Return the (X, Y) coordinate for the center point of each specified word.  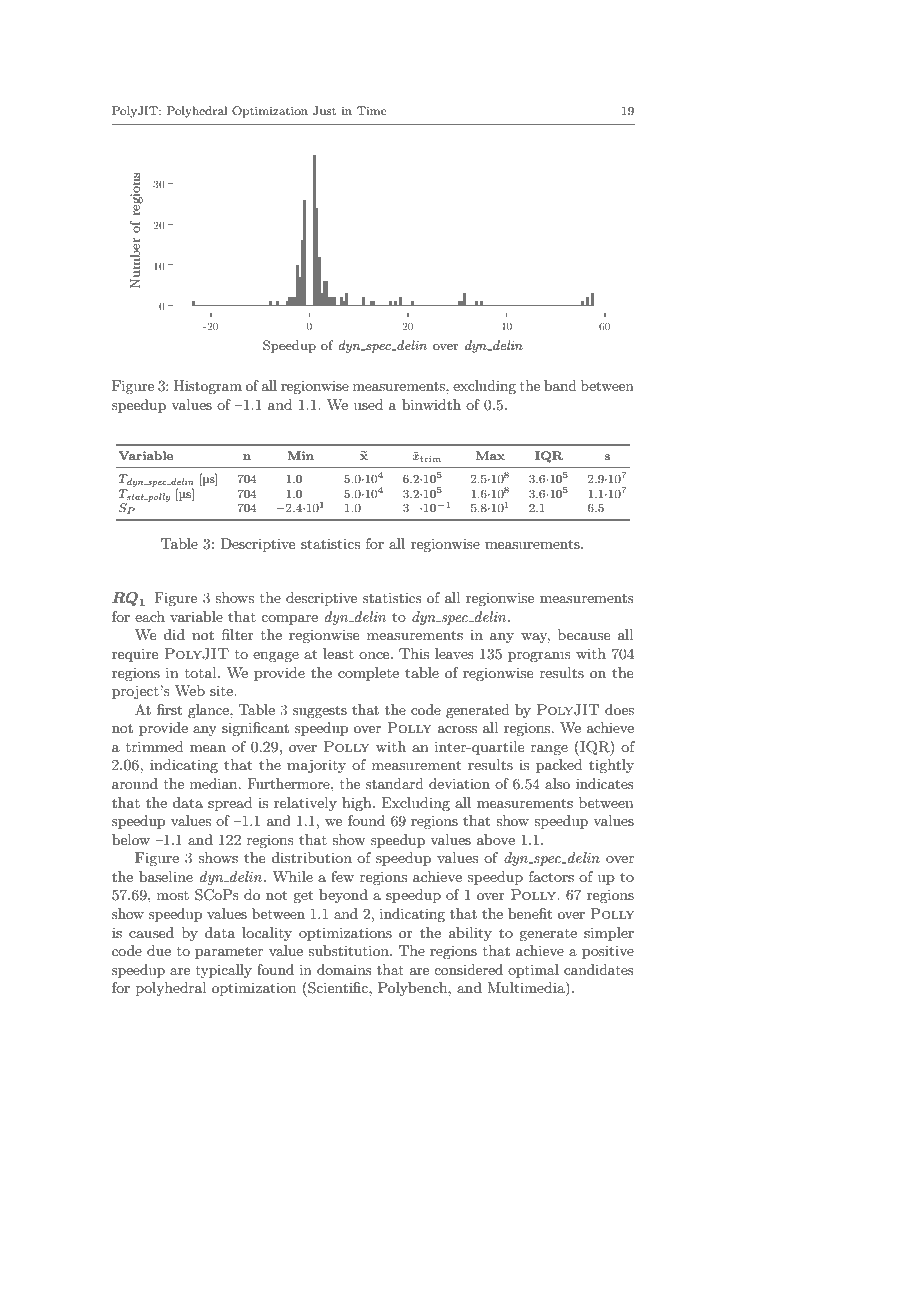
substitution (349, 950)
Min (300, 455)
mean (208, 748)
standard (395, 783)
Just (324, 111)
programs (539, 657)
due (159, 950)
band (560, 385)
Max (490, 455)
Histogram (208, 387)
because (584, 634)
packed (559, 766)
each (150, 616)
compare (289, 620)
